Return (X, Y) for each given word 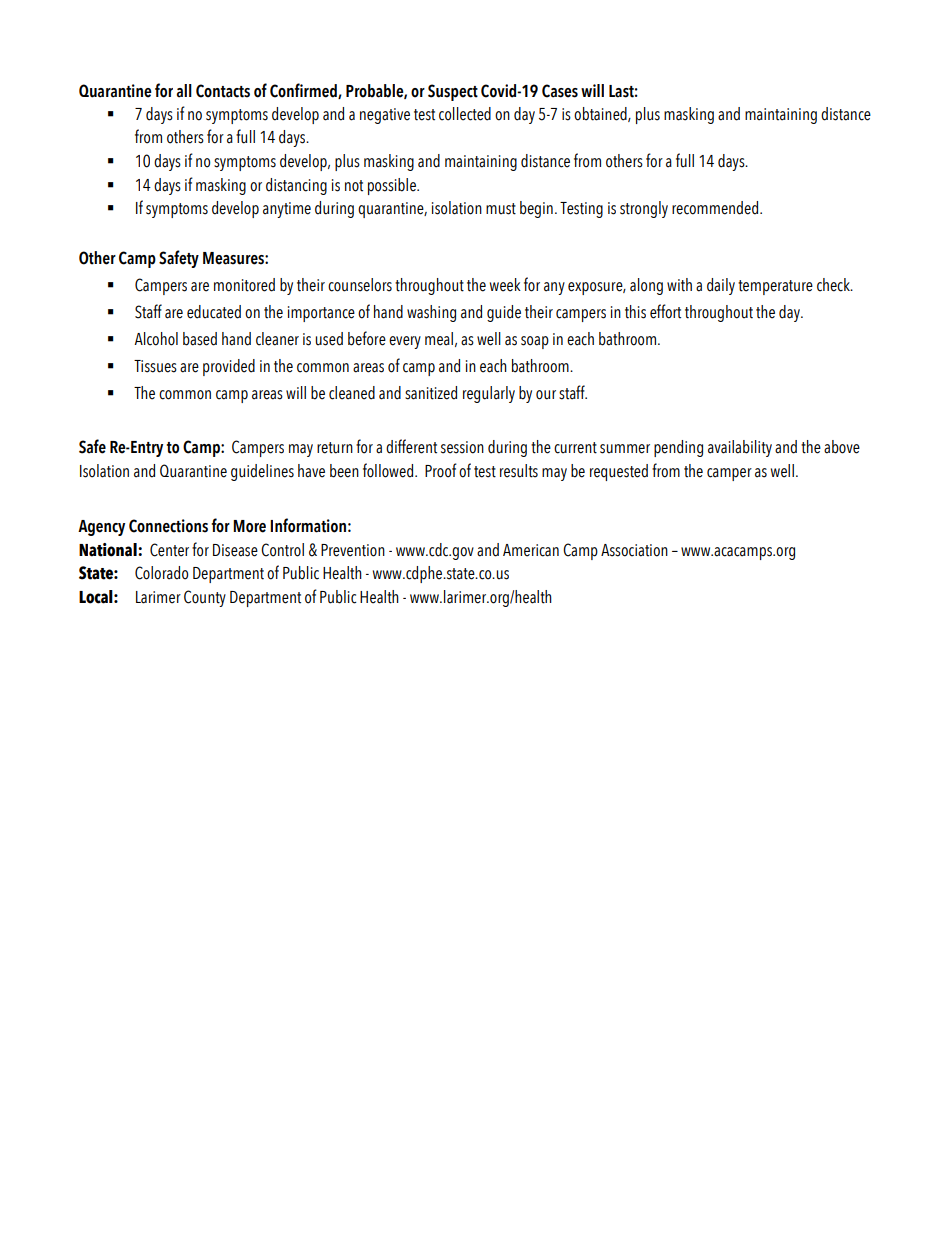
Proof (441, 470)
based (200, 339)
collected (465, 114)
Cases (560, 91)
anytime (287, 210)
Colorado (161, 573)
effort (665, 311)
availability (740, 448)
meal (439, 339)
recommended (716, 208)
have (311, 471)
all (184, 91)
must (501, 209)
